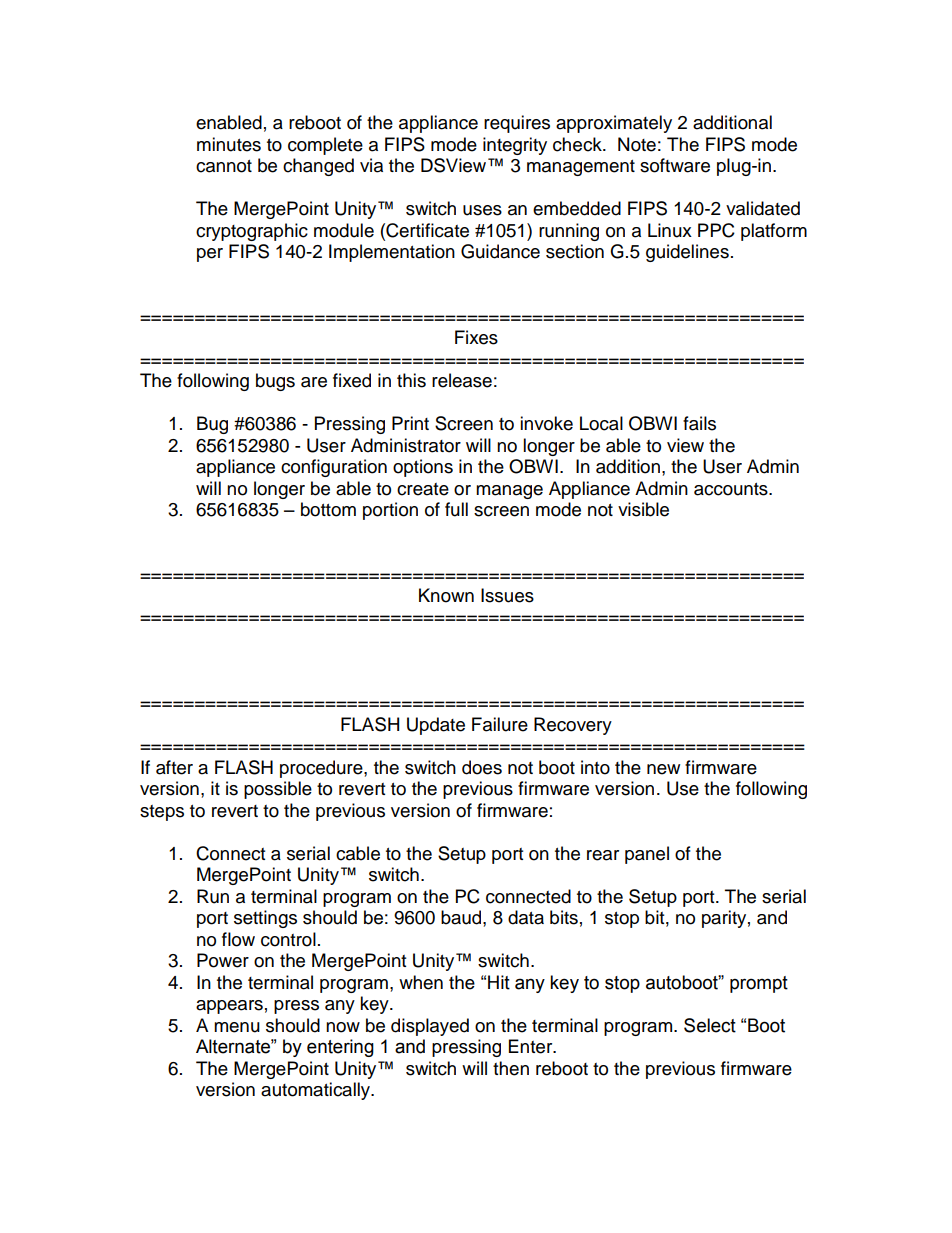  I want to click on possible, so click(278, 790).
